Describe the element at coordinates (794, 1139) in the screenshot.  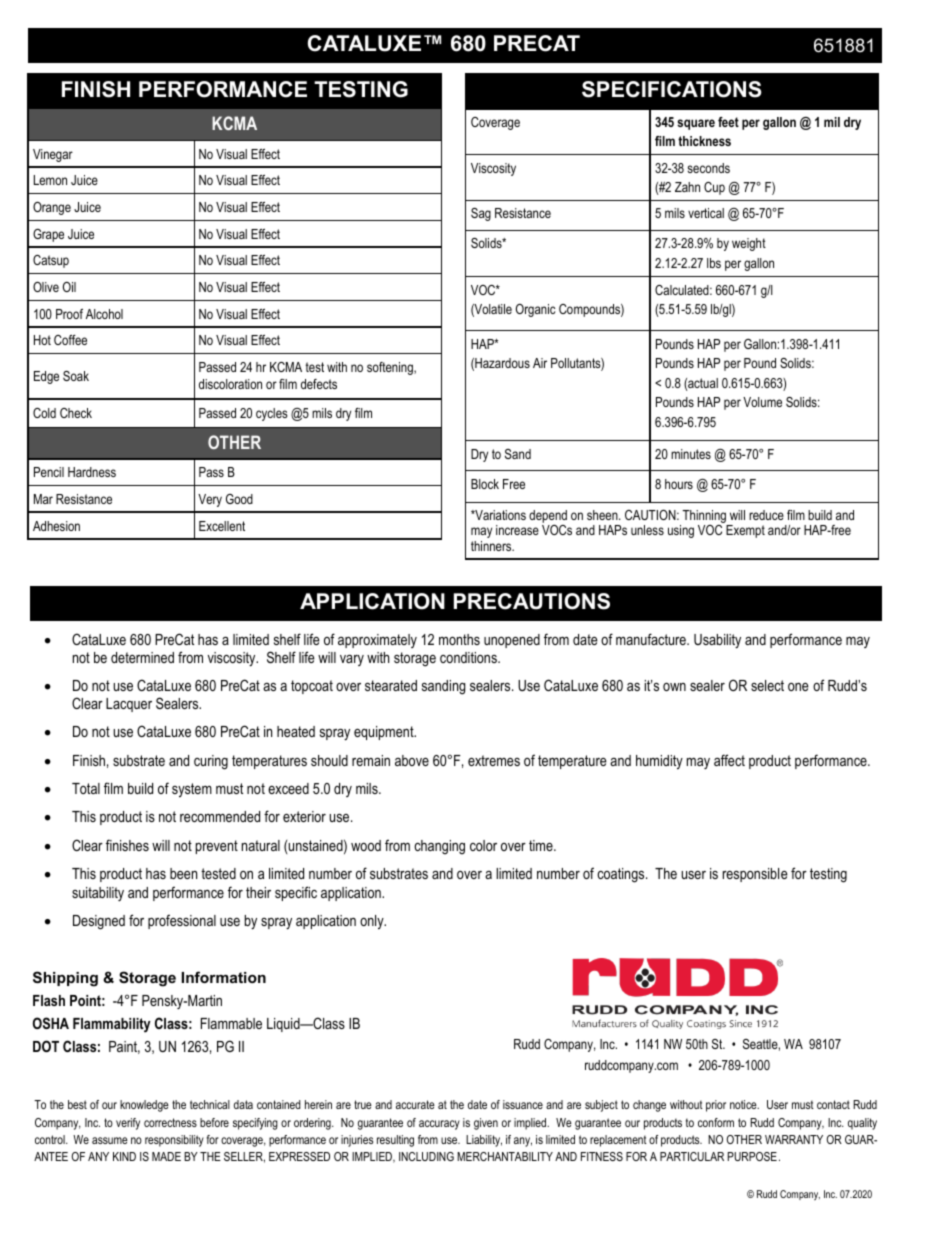
I see `WARRANTY` at that location.
